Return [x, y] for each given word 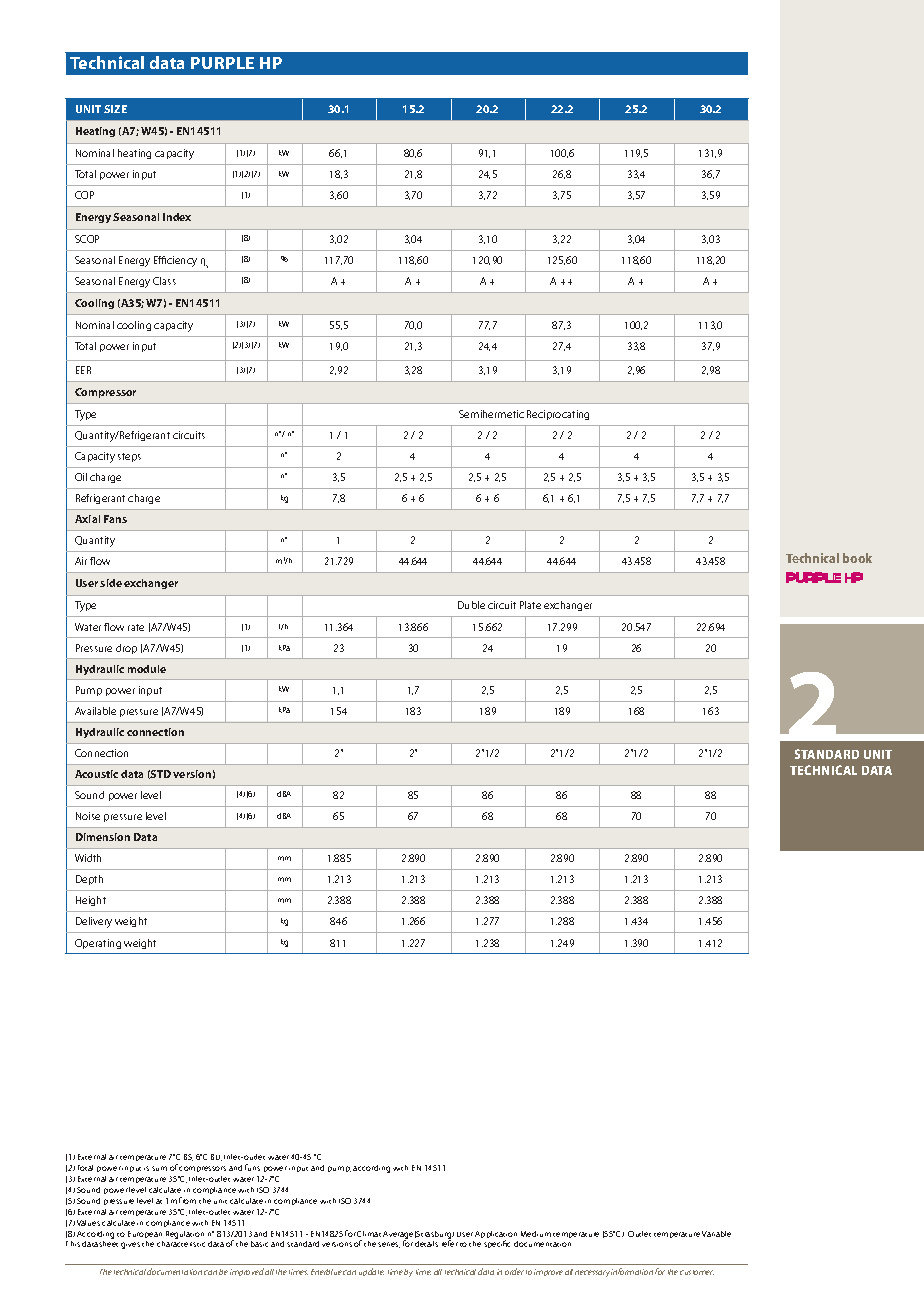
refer [450, 1243]
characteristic [181, 1244]
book [857, 558]
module [147, 669]
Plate [530, 605]
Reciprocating [558, 415]
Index [177, 217]
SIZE [115, 109]
